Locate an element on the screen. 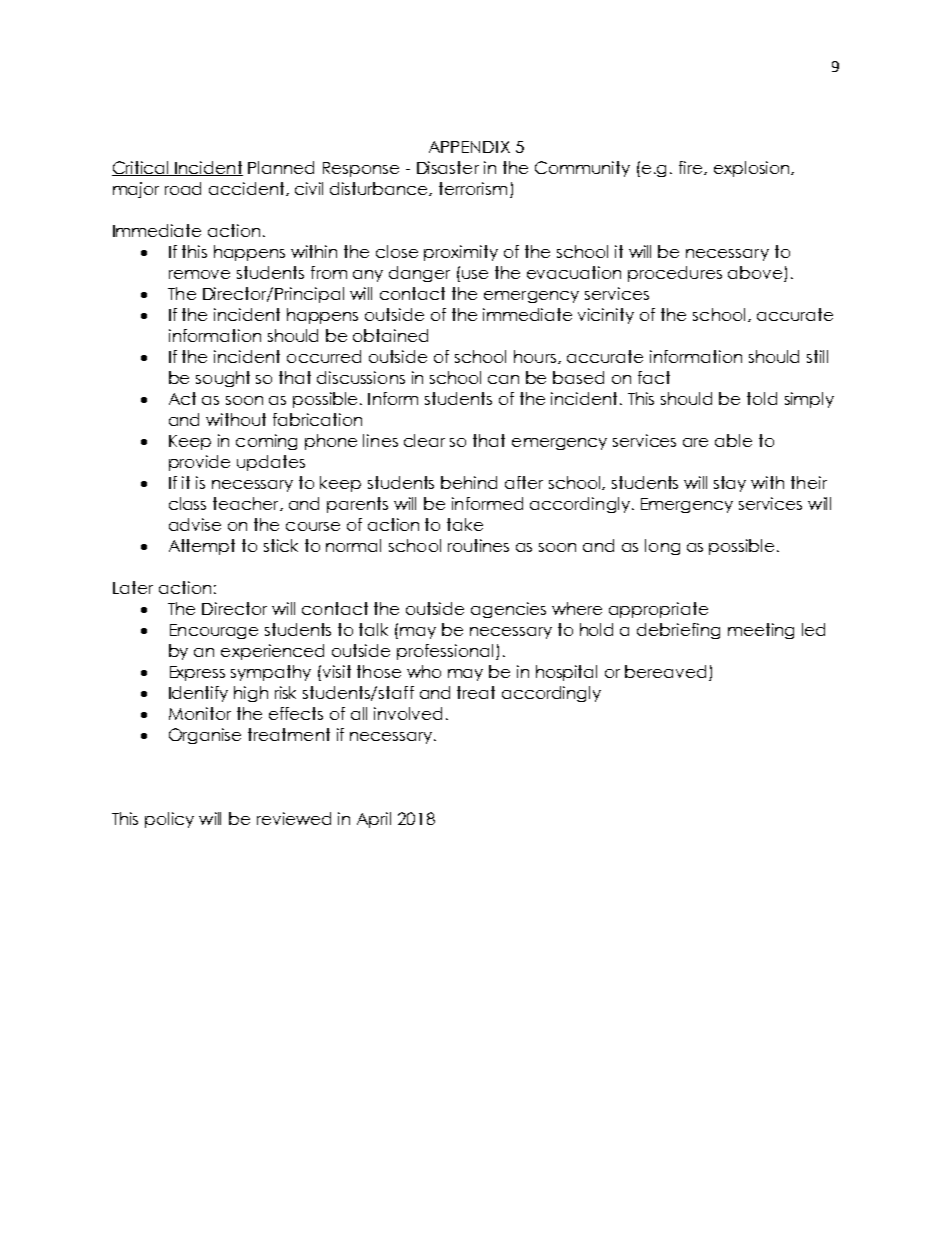  explosion is located at coordinates (753, 169).
